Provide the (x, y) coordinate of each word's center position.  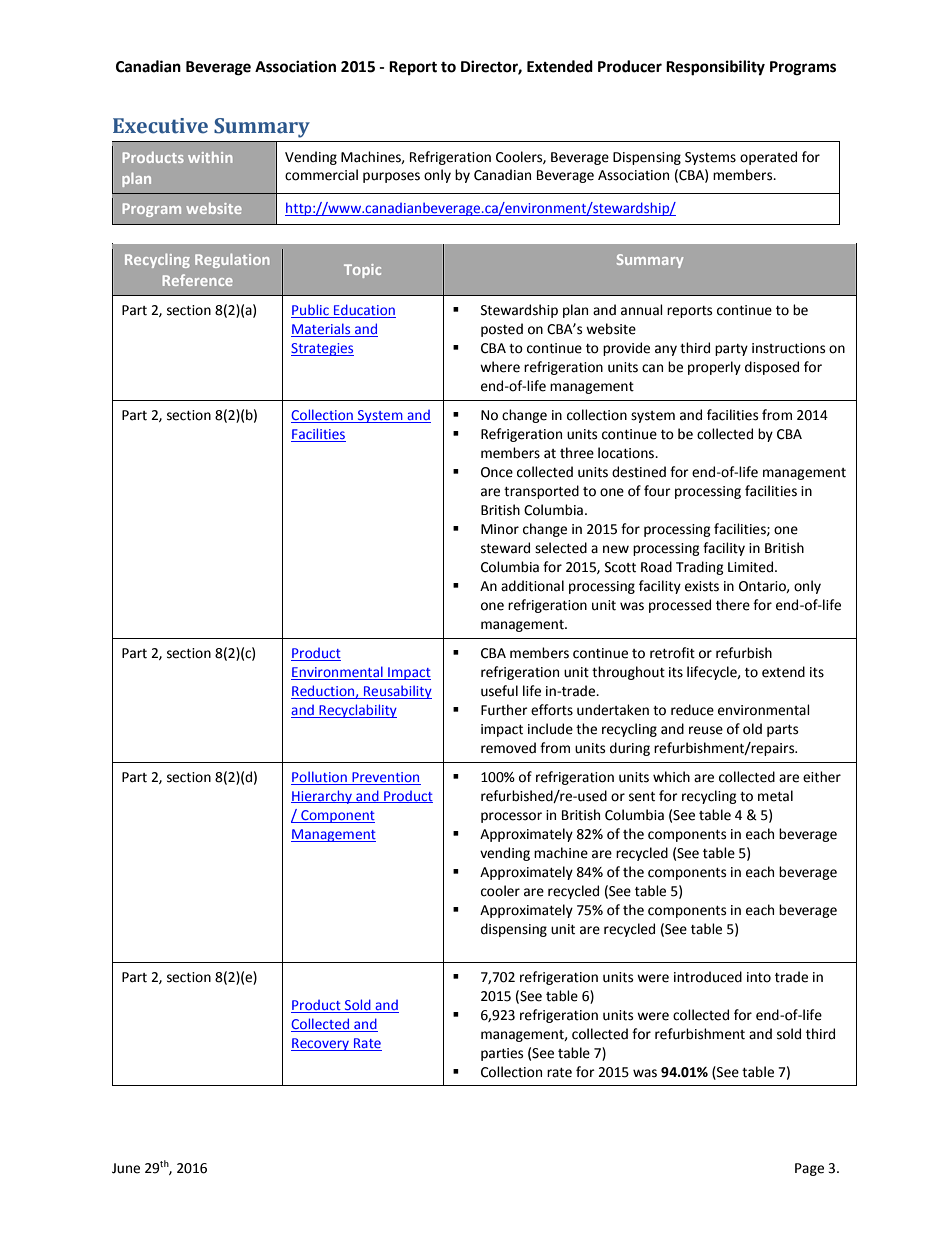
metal (775, 796)
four (657, 491)
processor (511, 817)
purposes (391, 177)
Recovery (321, 1044)
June (126, 1168)
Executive (160, 126)
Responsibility (715, 68)
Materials (322, 330)
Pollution (320, 778)
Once (497, 472)
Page (809, 1169)
